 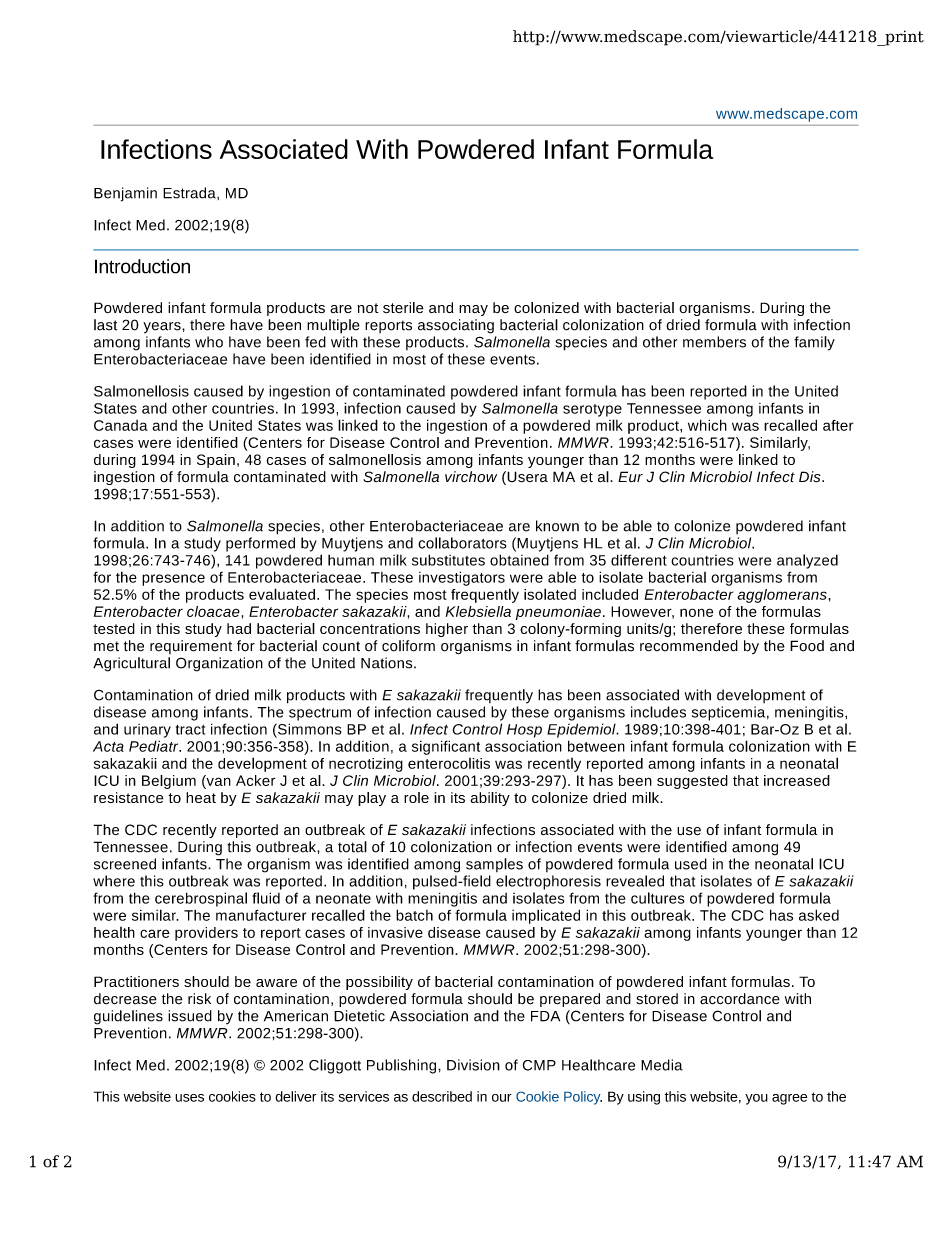 What do you see at coordinates (807, 561) in the screenshot?
I see `analyzed` at bounding box center [807, 561].
